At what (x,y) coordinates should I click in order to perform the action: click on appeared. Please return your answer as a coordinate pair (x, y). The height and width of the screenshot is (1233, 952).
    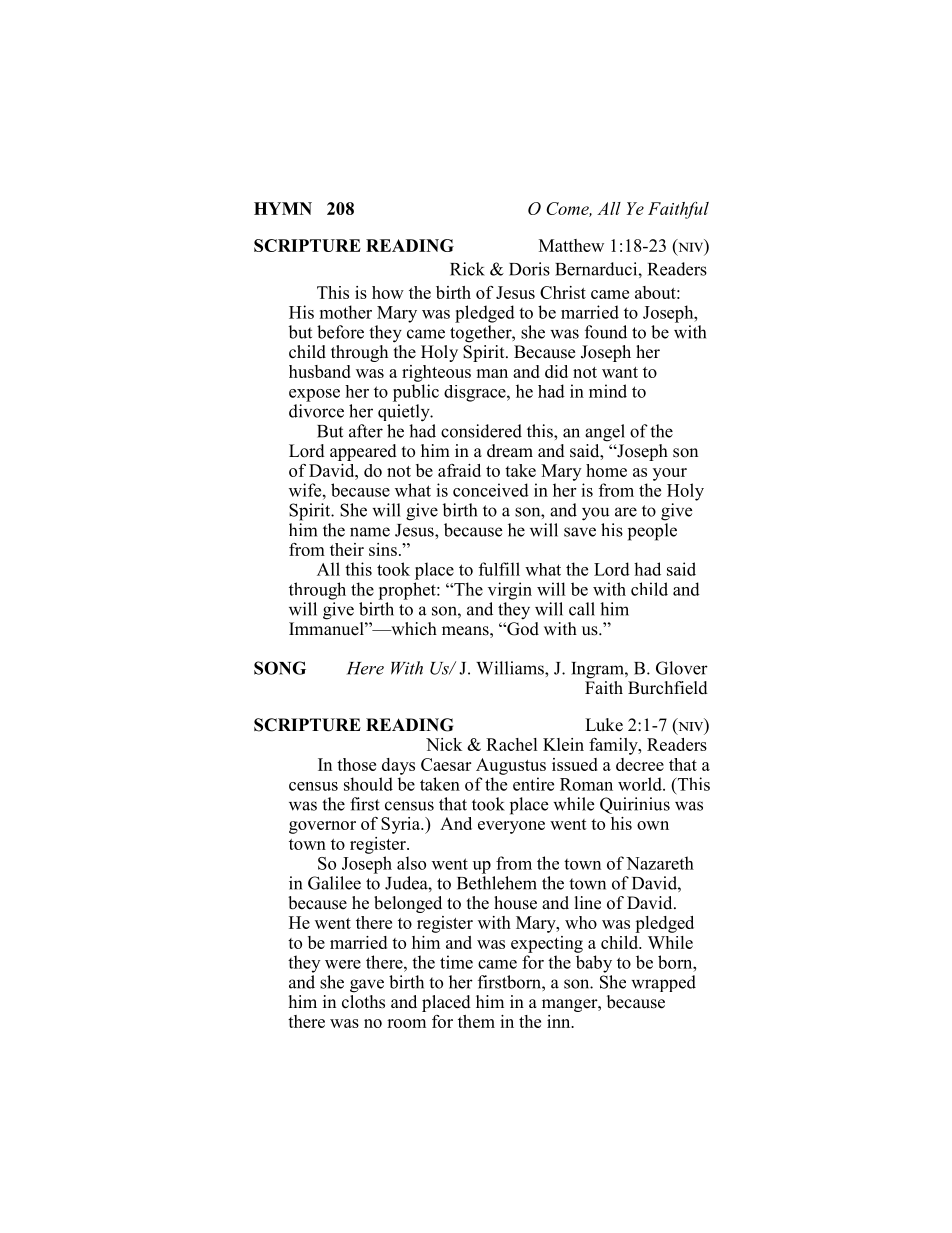
    Looking at the image, I should click on (363, 452).
